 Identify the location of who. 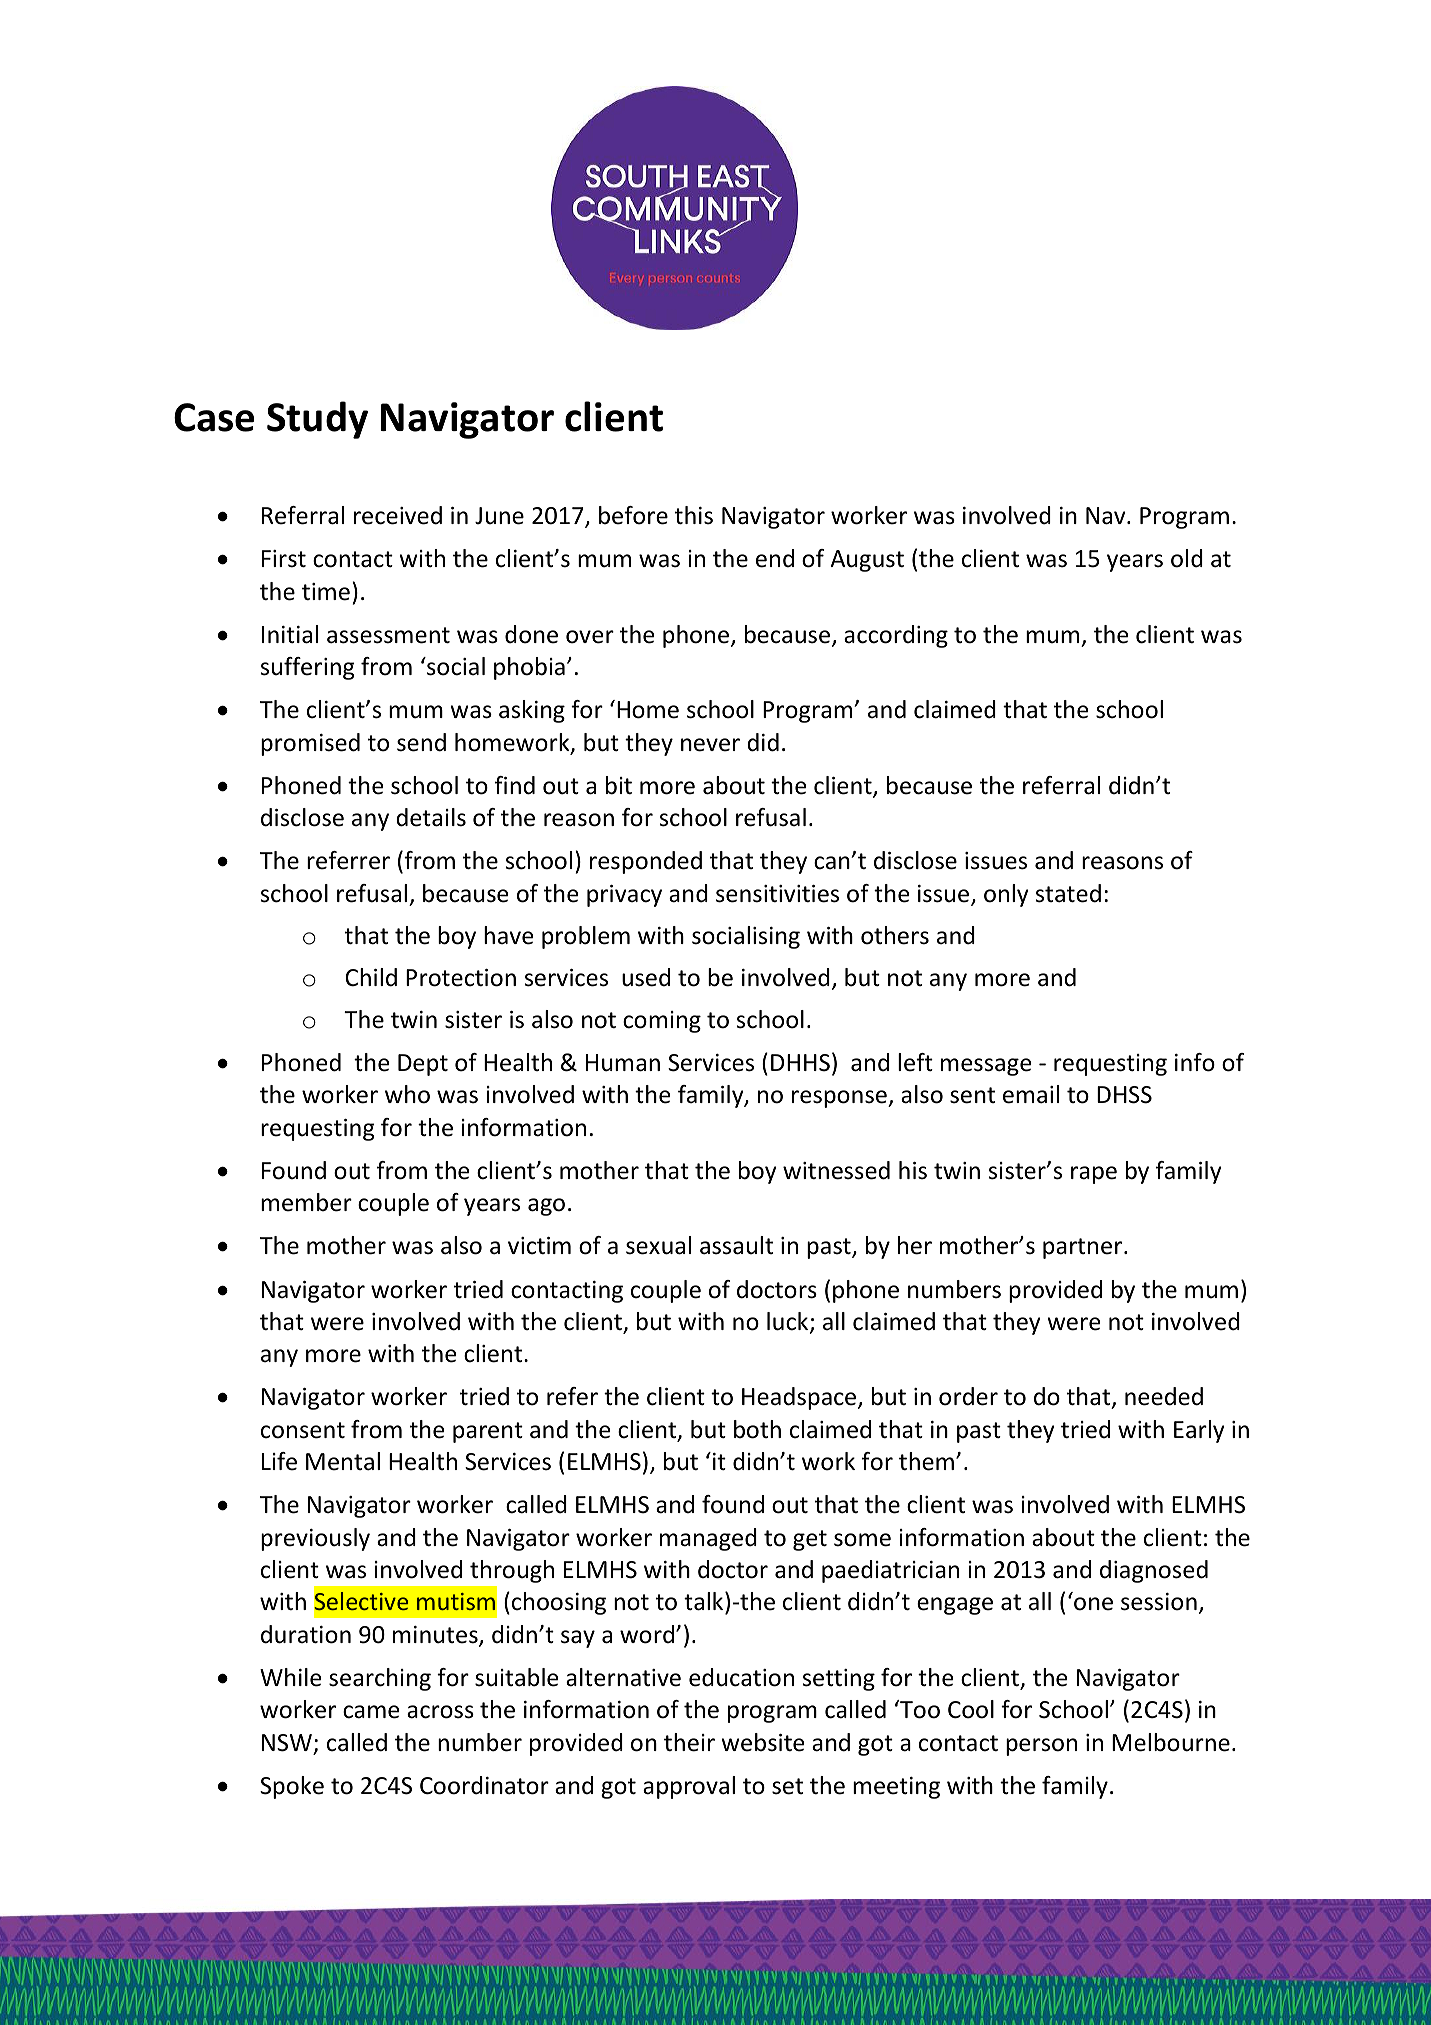
(407, 1094).
